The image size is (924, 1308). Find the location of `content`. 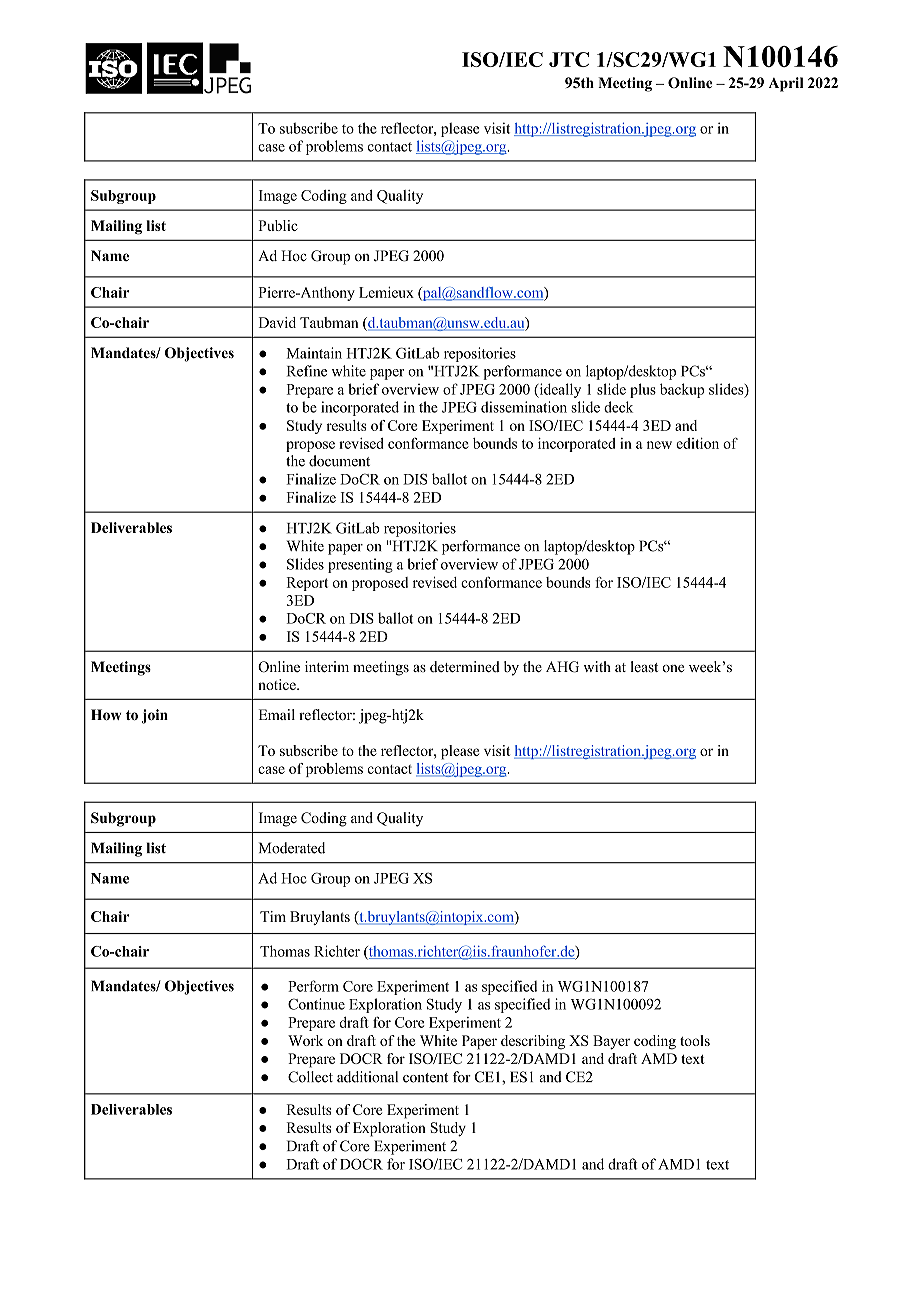

content is located at coordinates (425, 1078).
